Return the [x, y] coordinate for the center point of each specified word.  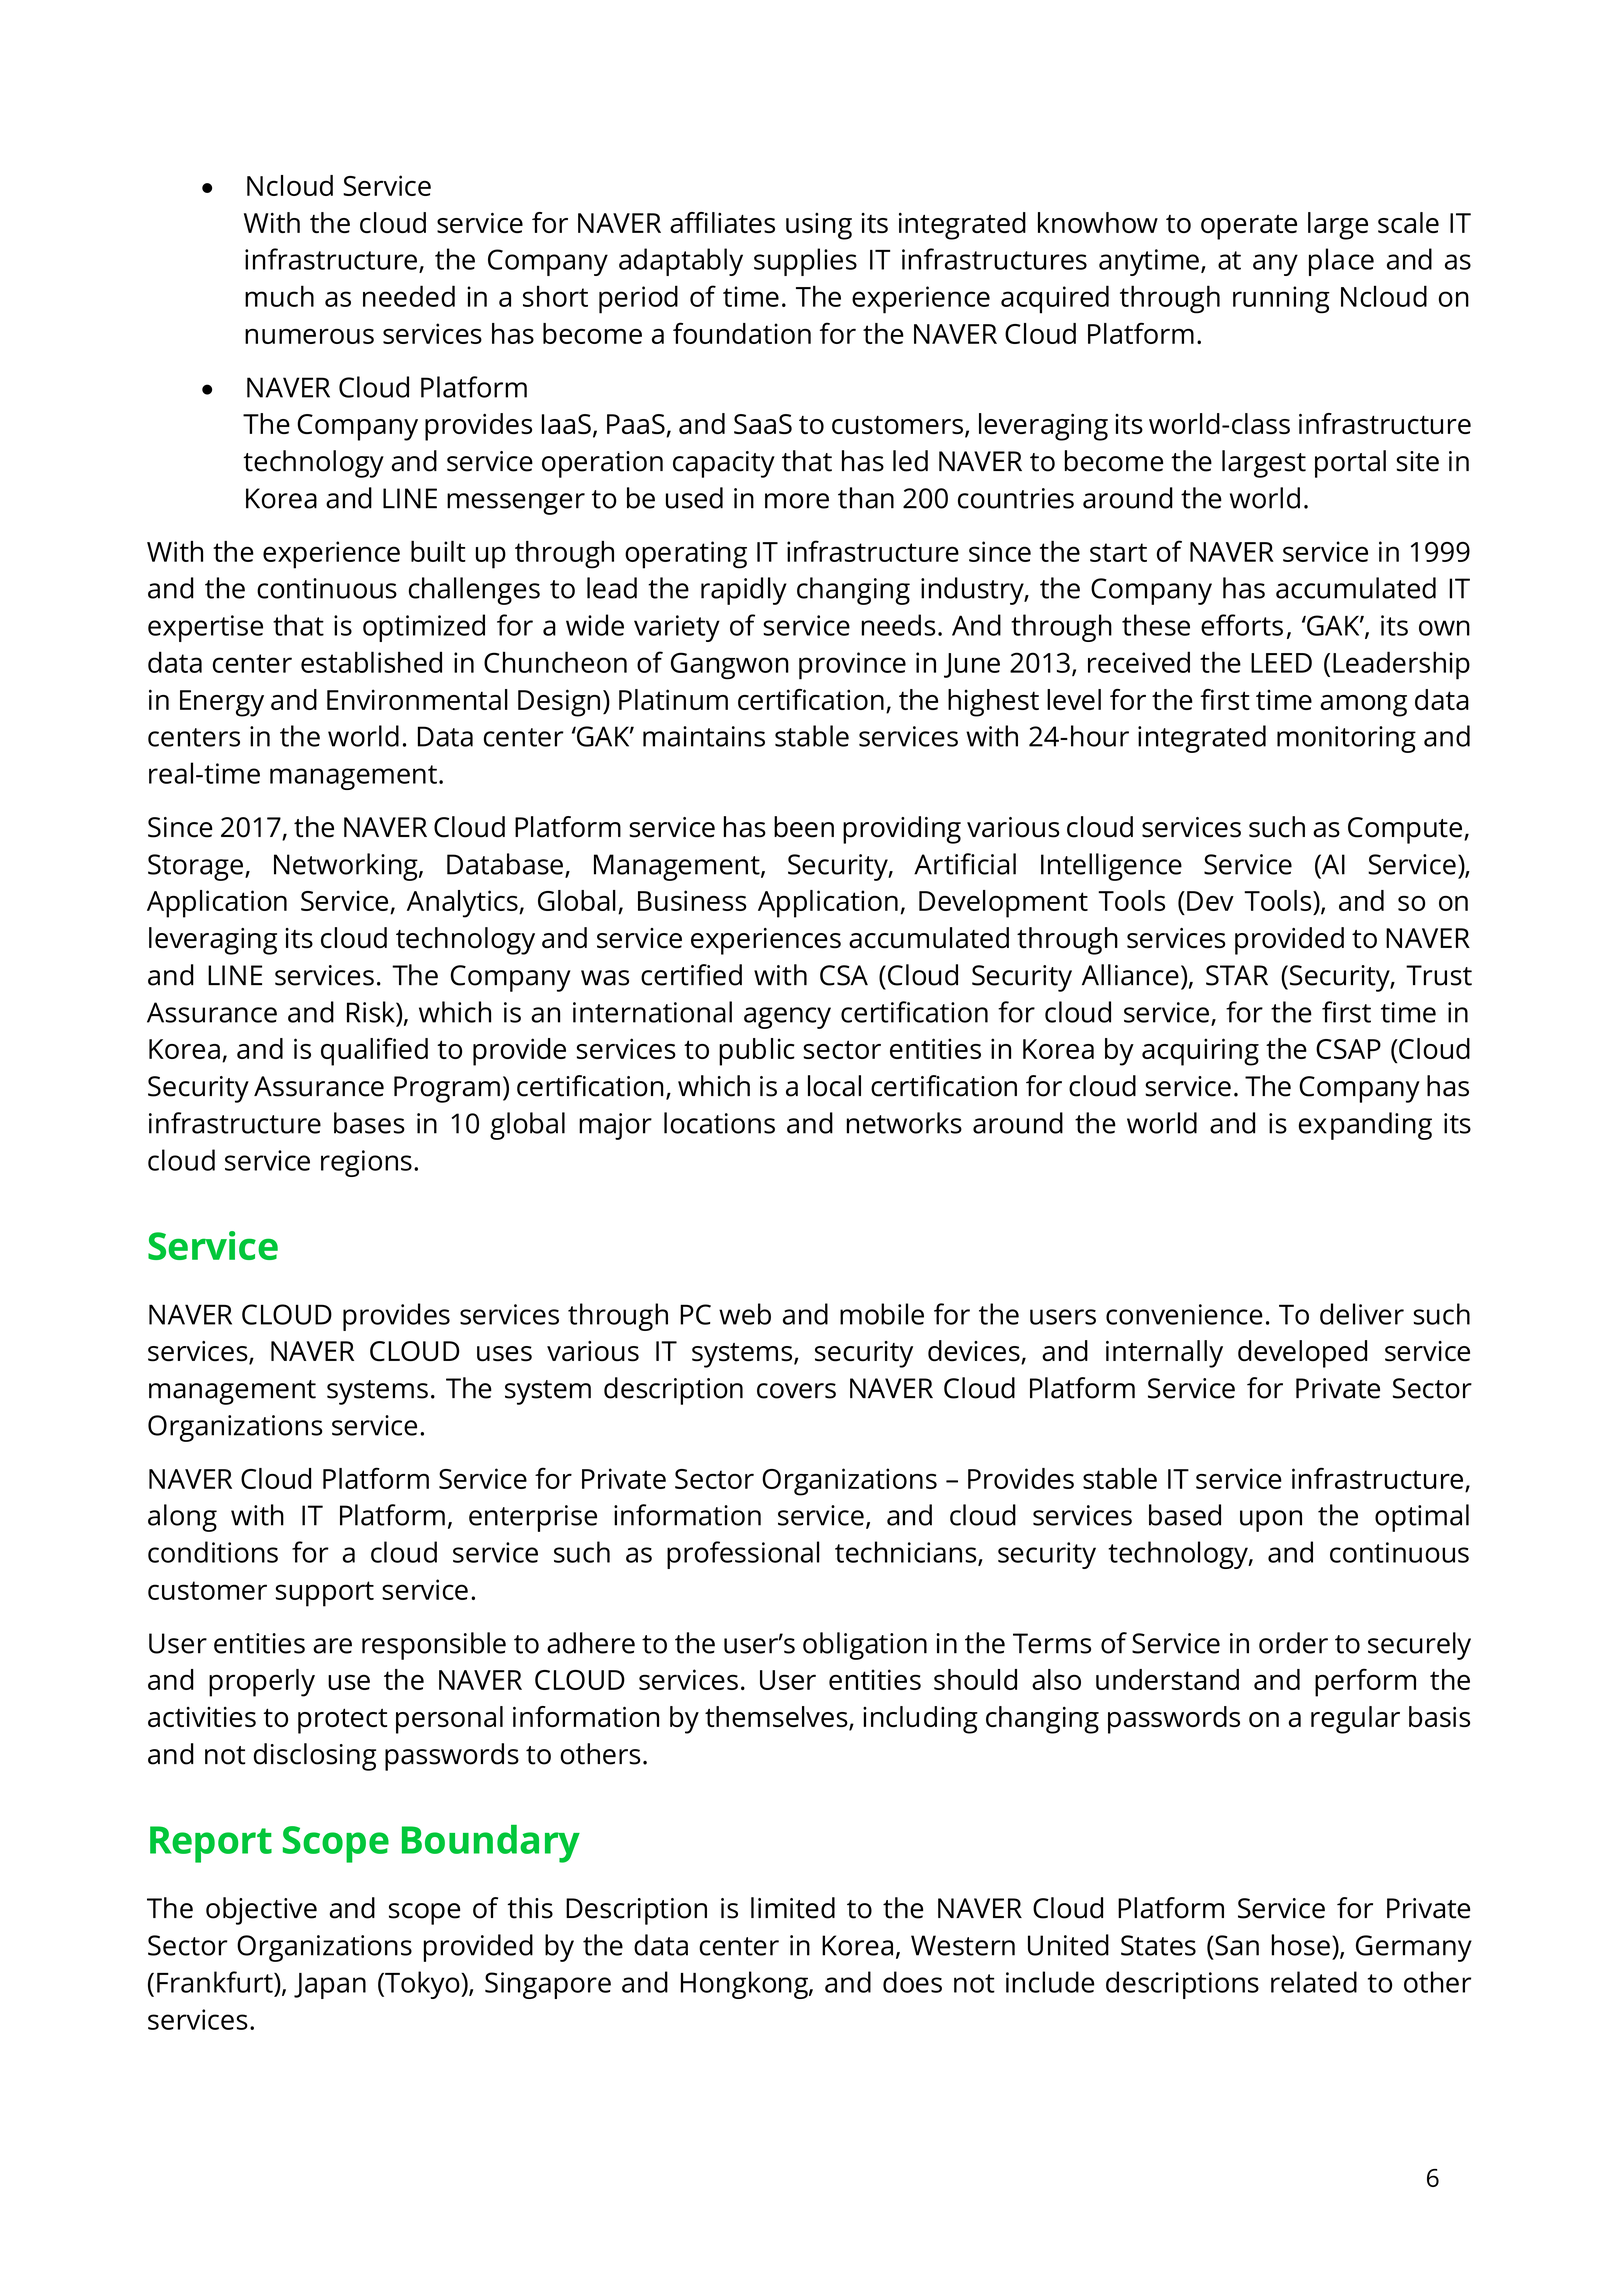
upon [1271, 1521]
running [1281, 300]
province [852, 666]
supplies [805, 262]
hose [1301, 1945]
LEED [1281, 663]
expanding [1365, 1126]
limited [793, 1908]
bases [369, 1123]
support [325, 1594]
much [279, 296]
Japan [330, 1986]
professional [743, 1555]
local [834, 1086]
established [371, 662]
